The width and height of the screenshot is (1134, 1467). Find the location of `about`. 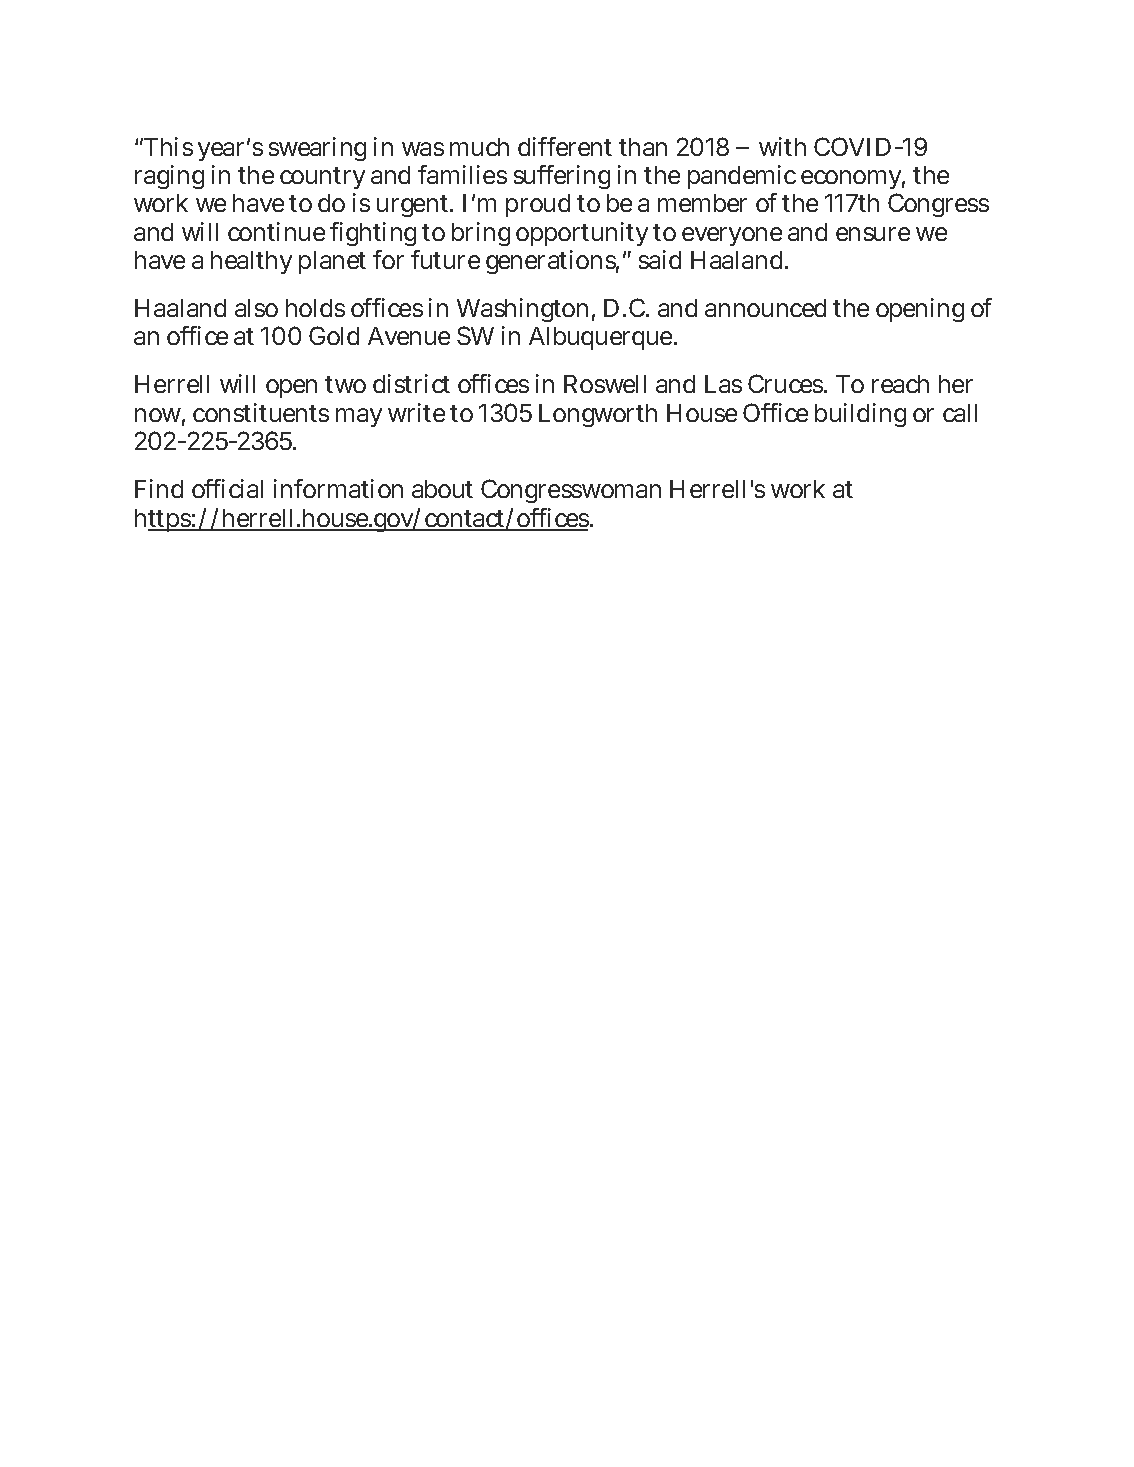

about is located at coordinates (442, 489).
